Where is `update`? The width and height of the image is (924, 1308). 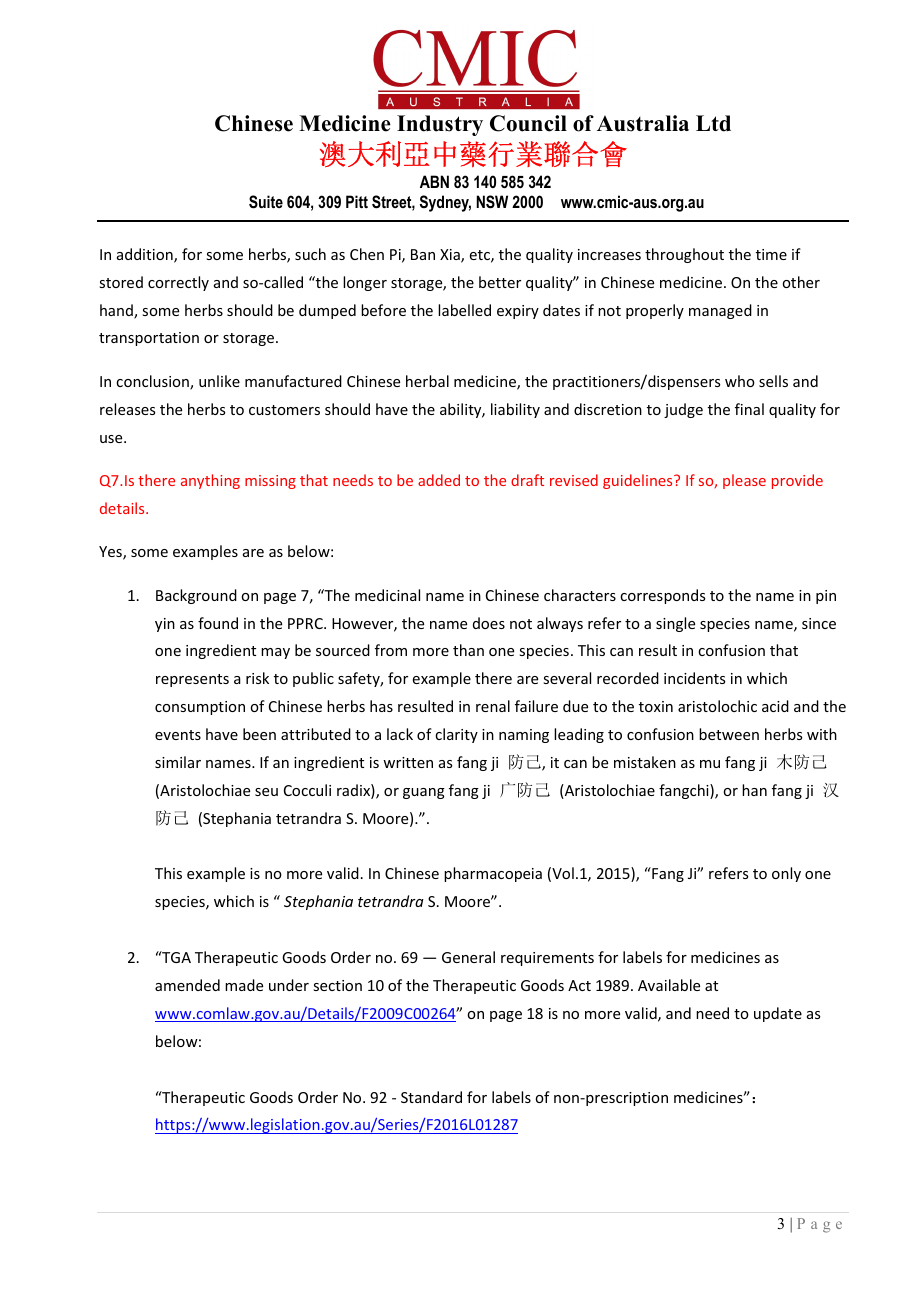
update is located at coordinates (778, 1014).
